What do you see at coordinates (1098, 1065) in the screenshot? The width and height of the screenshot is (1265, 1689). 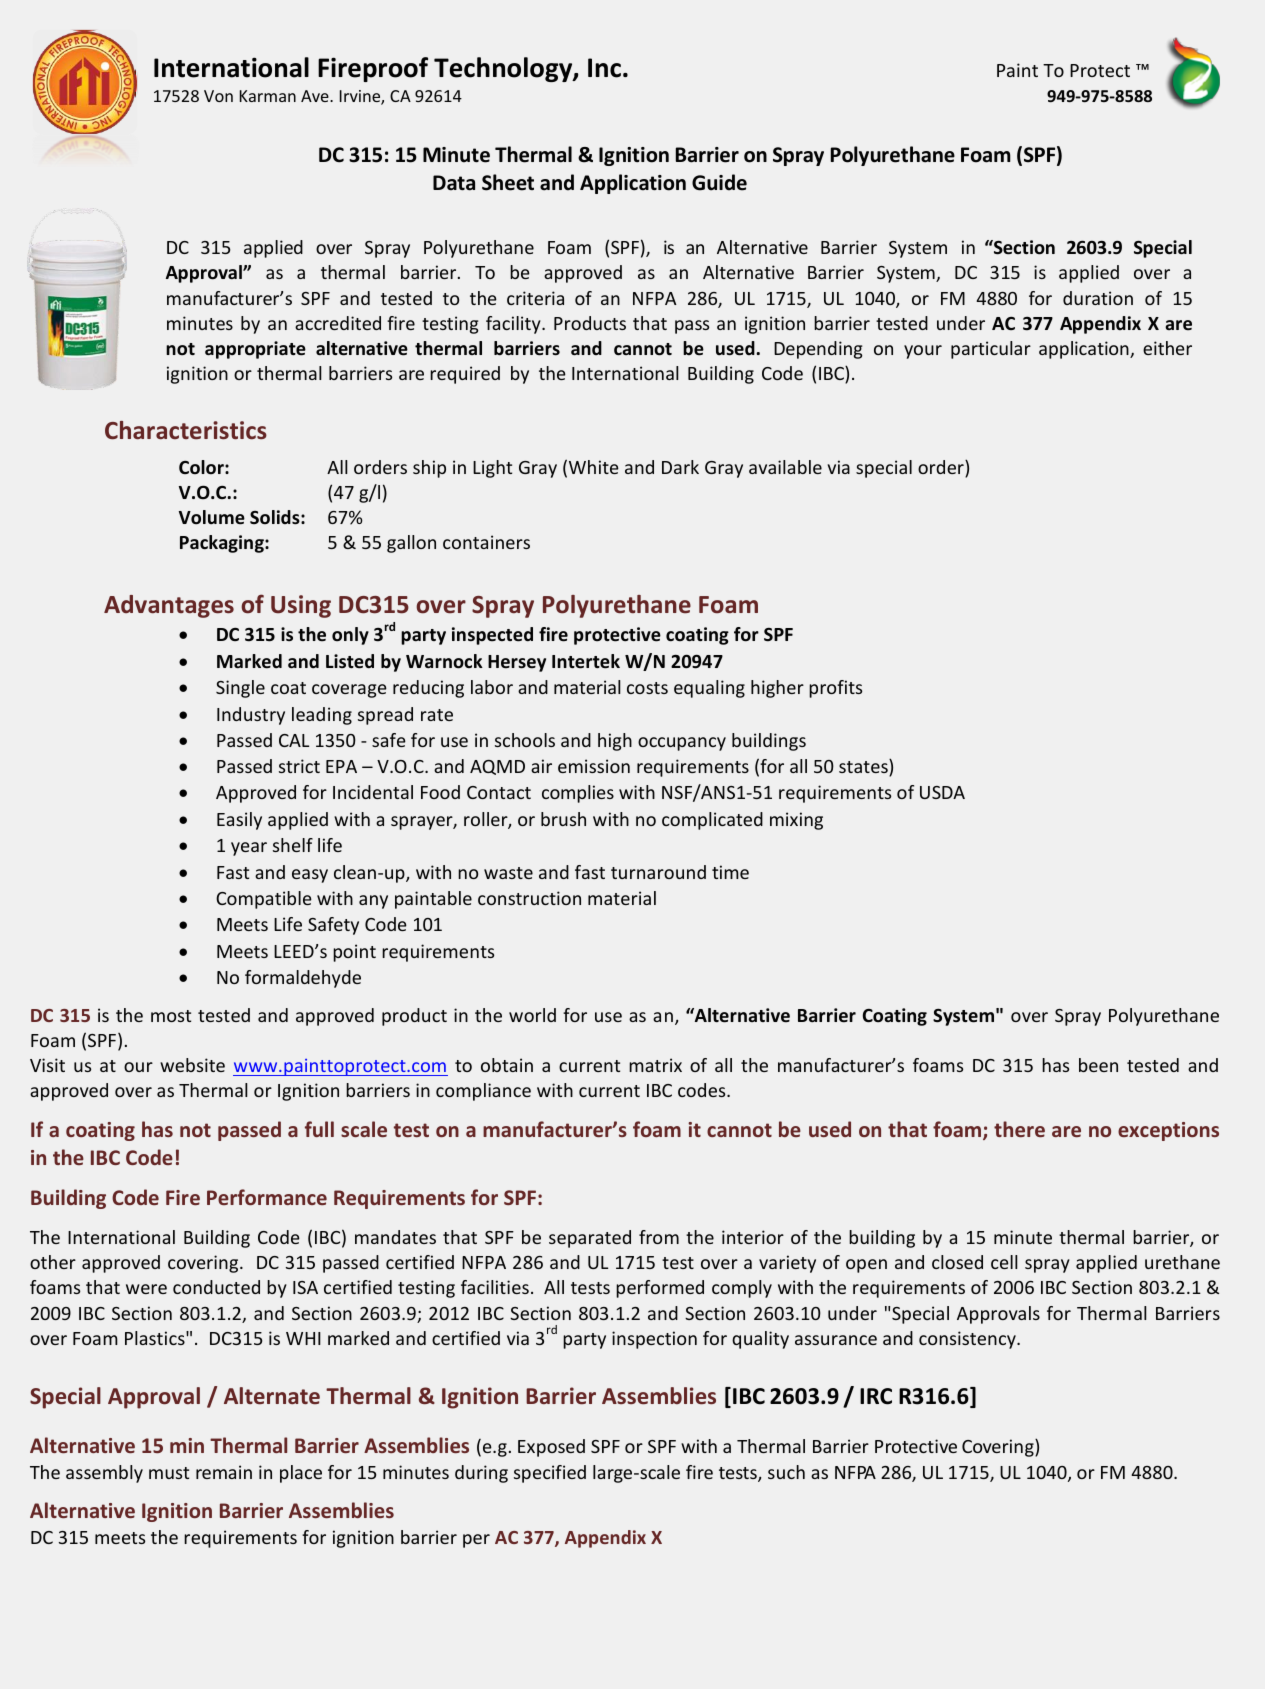 I see `been` at bounding box center [1098, 1065].
